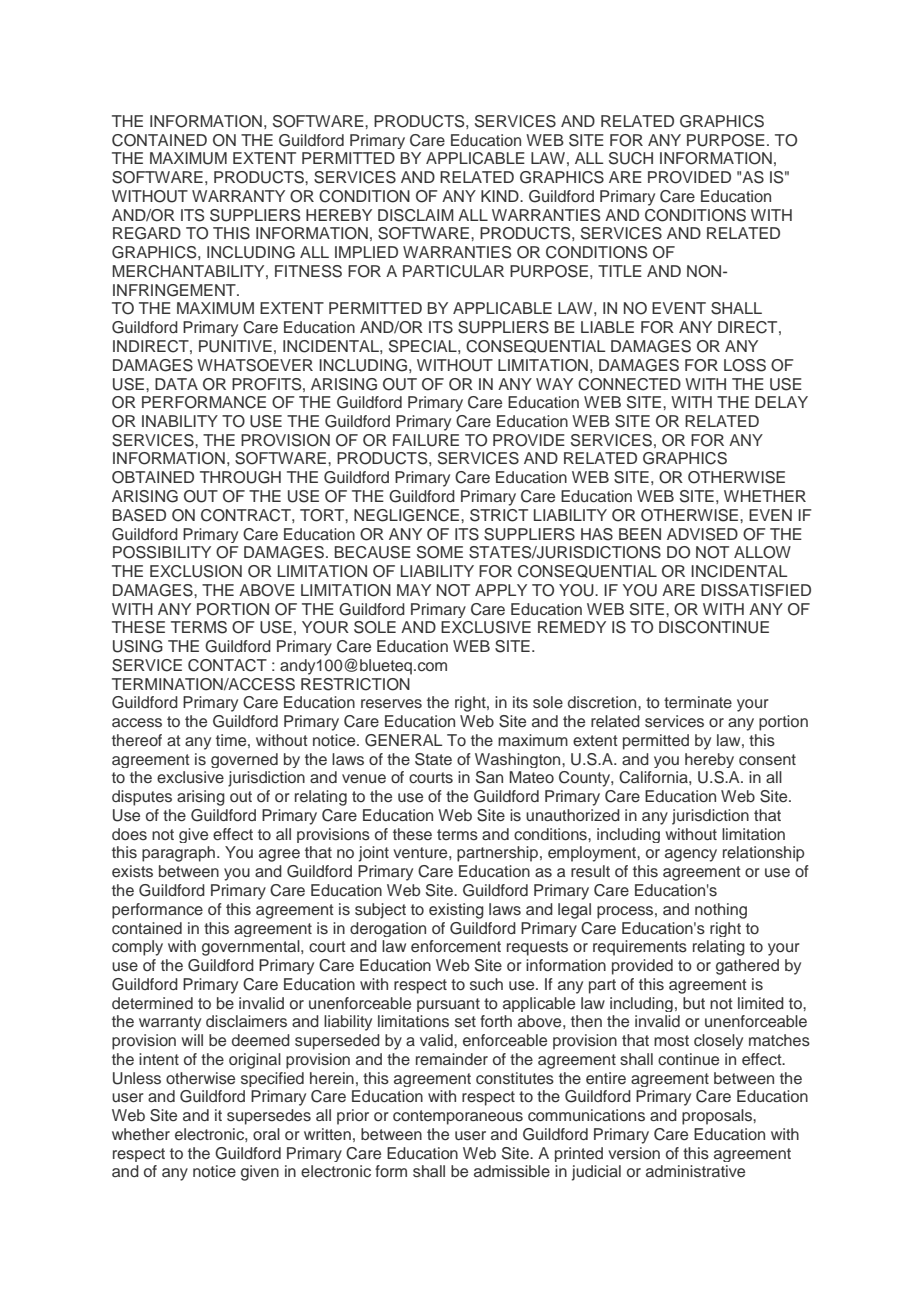  I want to click on TITLE, so click(620, 271).
